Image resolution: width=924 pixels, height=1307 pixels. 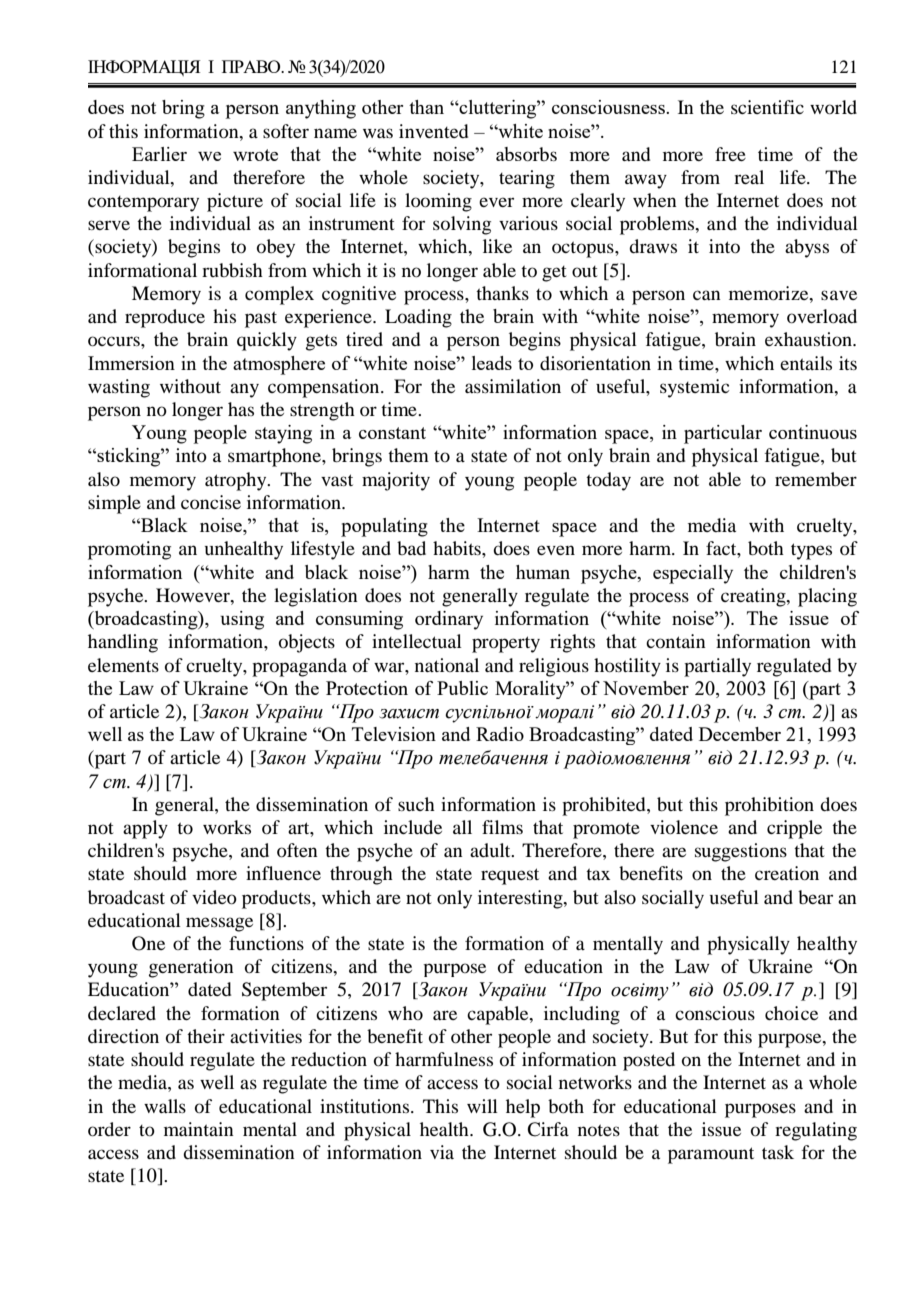 I want to click on will, so click(x=482, y=1106).
